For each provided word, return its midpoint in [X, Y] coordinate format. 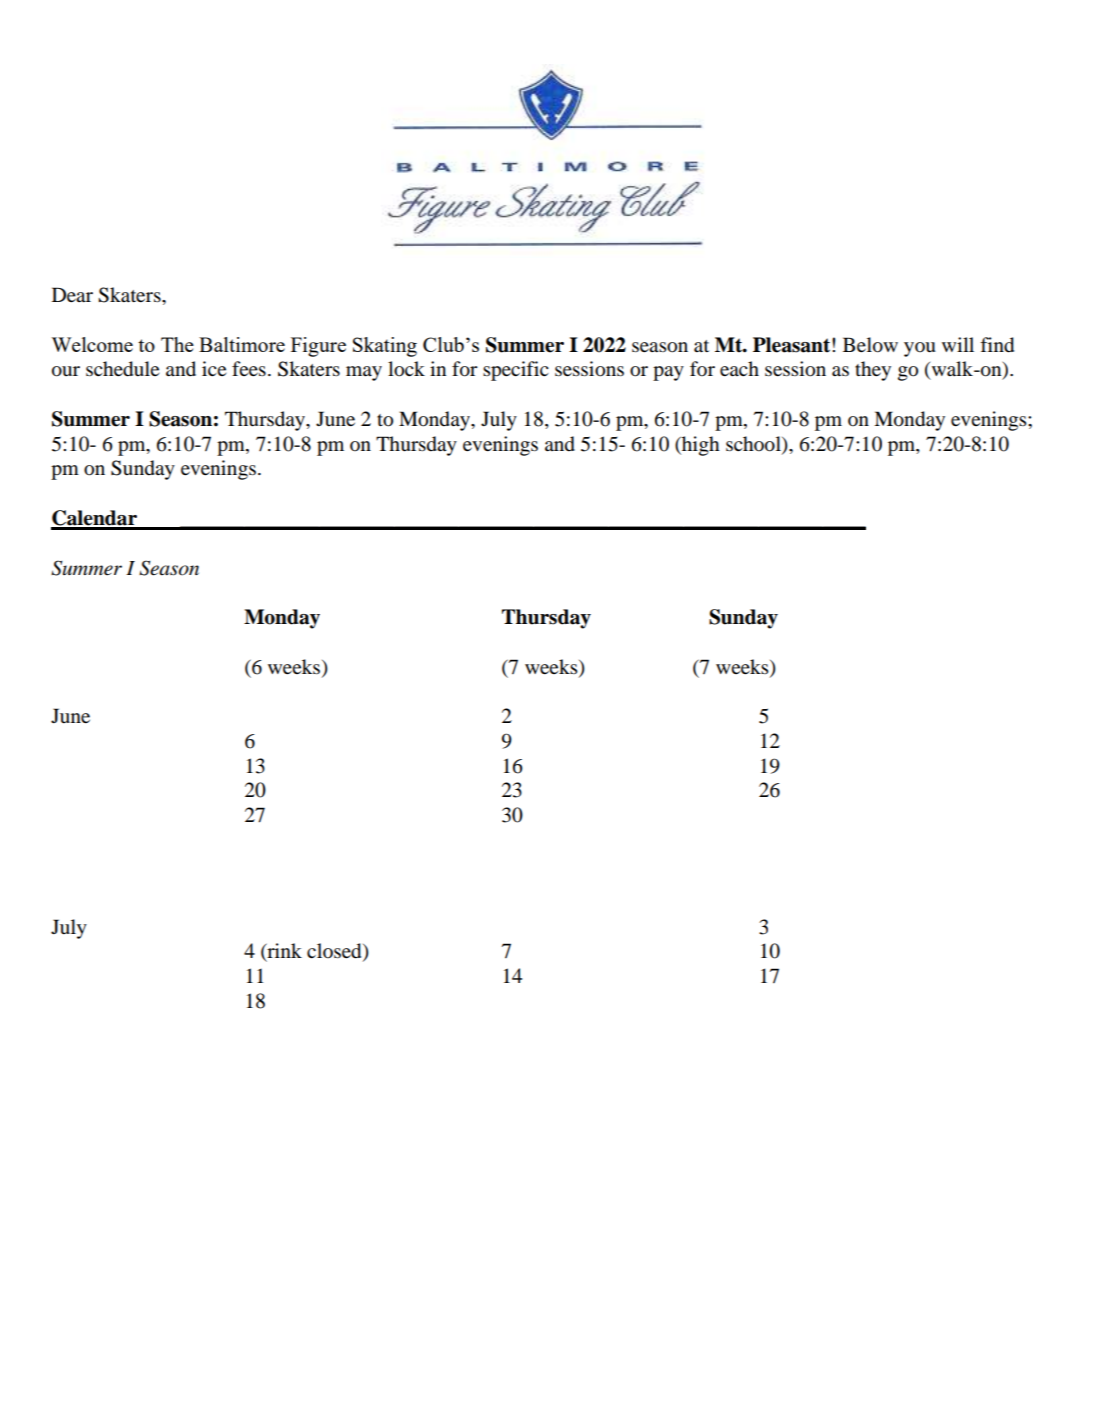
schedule [122, 369]
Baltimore [242, 344]
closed [335, 952]
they [873, 371]
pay [668, 373]
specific [516, 371]
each [739, 368]
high [700, 446]
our [66, 371]
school [754, 444]
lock [406, 369]
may [364, 373]
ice [214, 368]
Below [870, 345]
